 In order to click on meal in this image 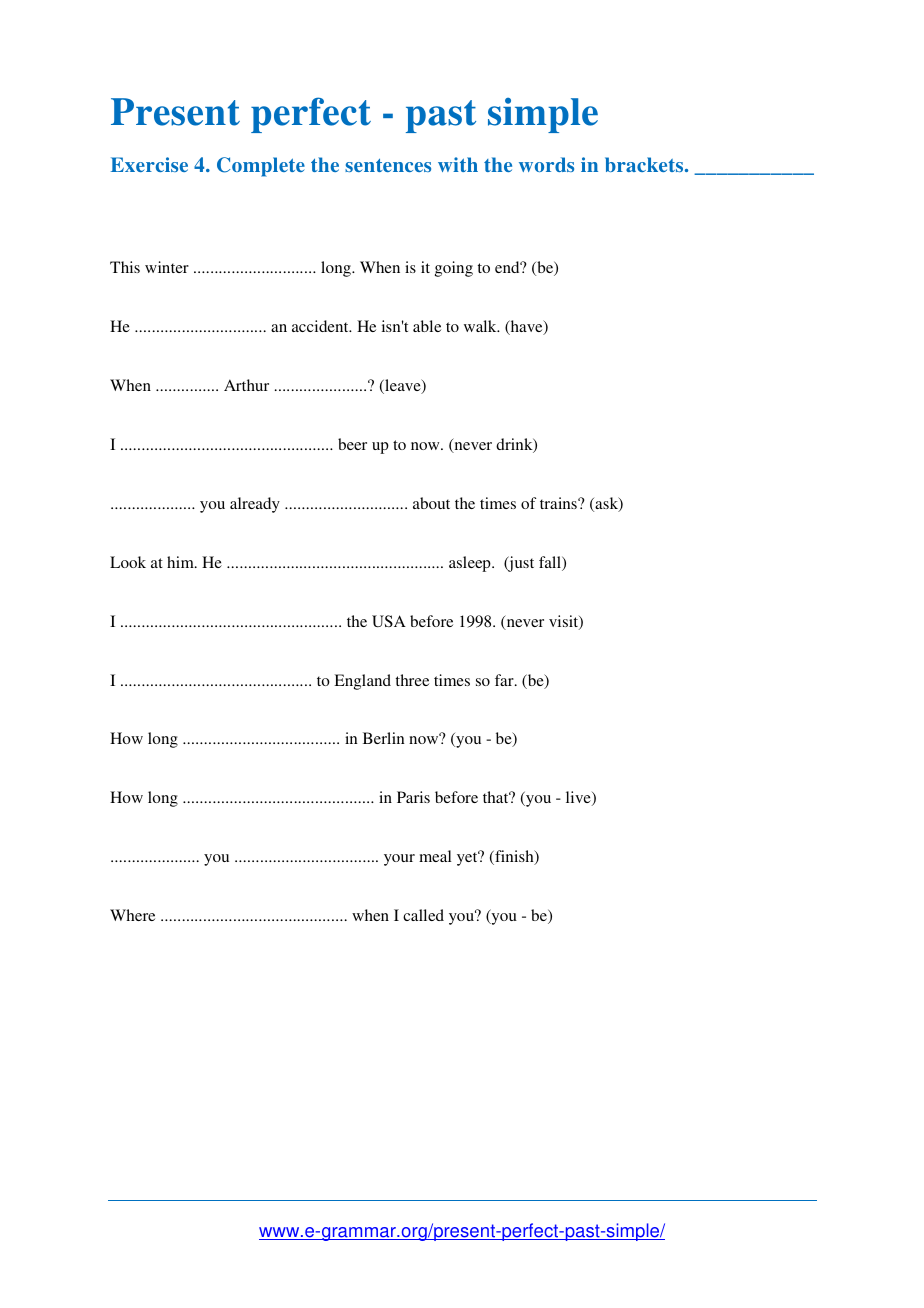, I will do `click(435, 856)`.
